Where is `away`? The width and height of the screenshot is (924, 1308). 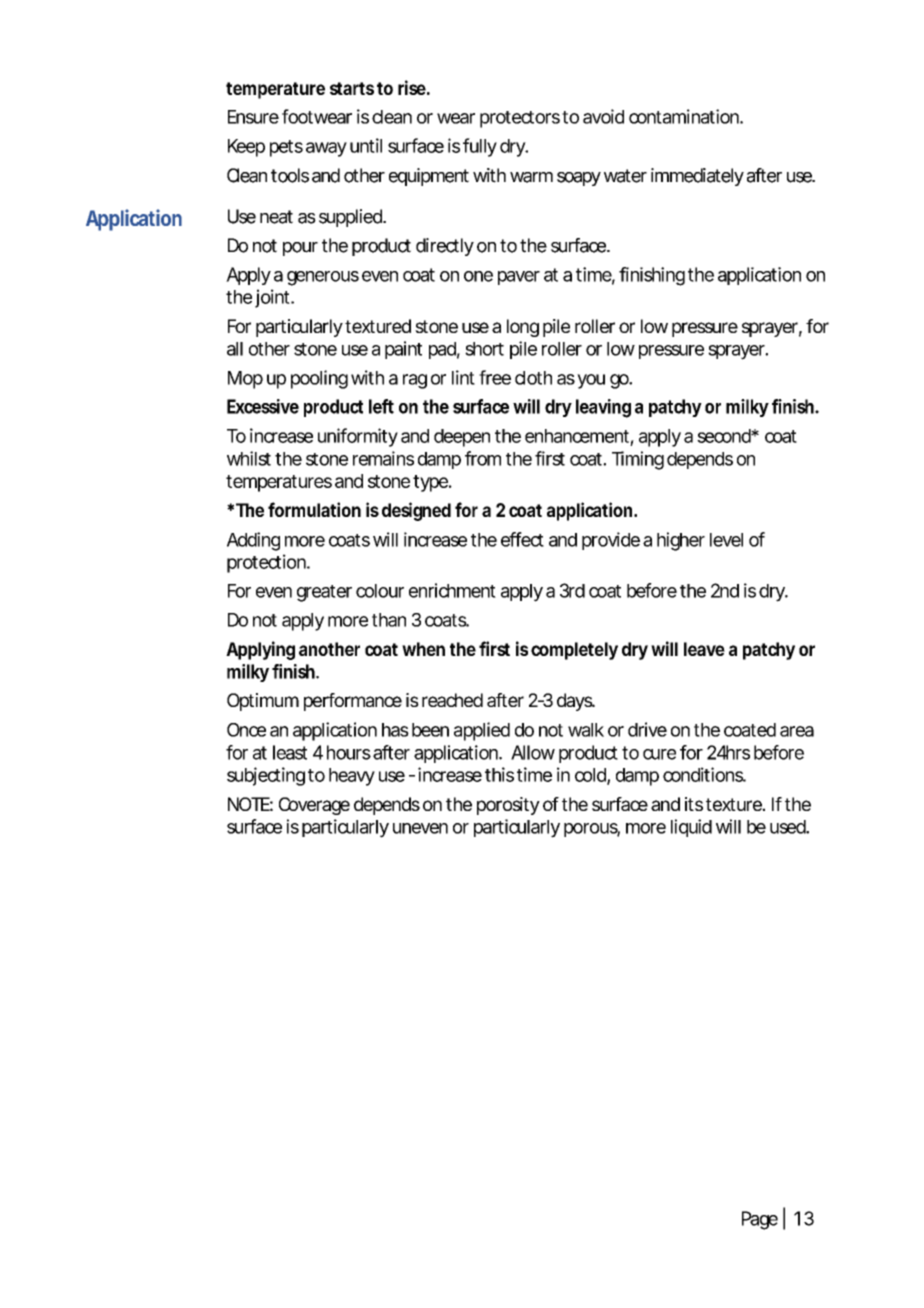 away is located at coordinates (326, 149).
